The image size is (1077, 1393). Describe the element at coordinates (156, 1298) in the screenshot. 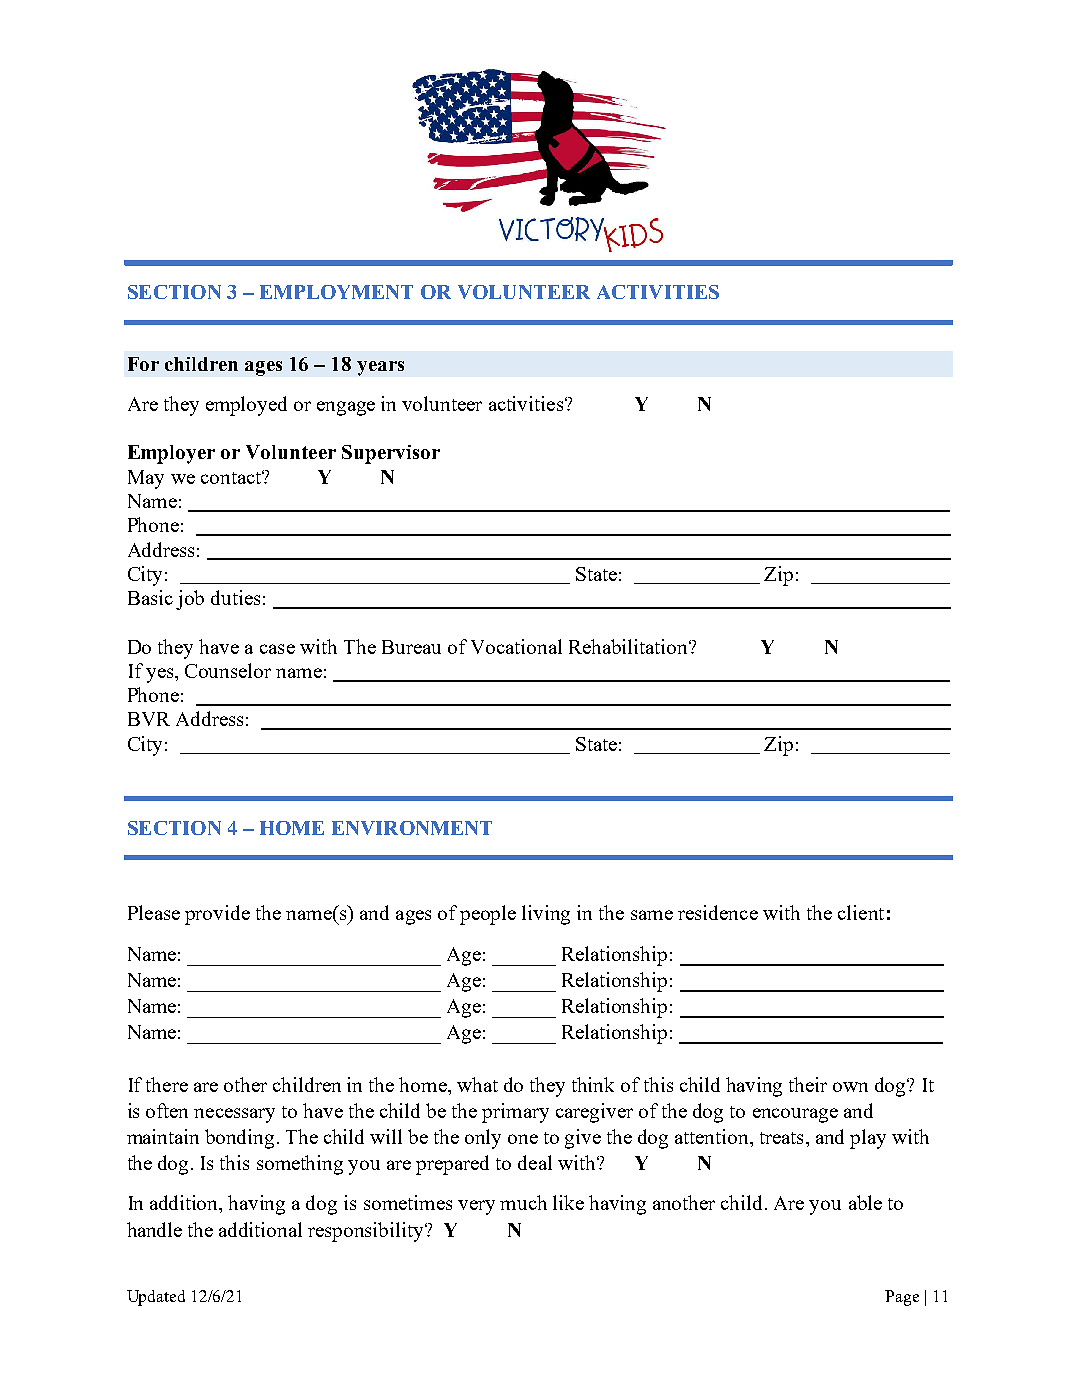

I see `Updated` at that location.
